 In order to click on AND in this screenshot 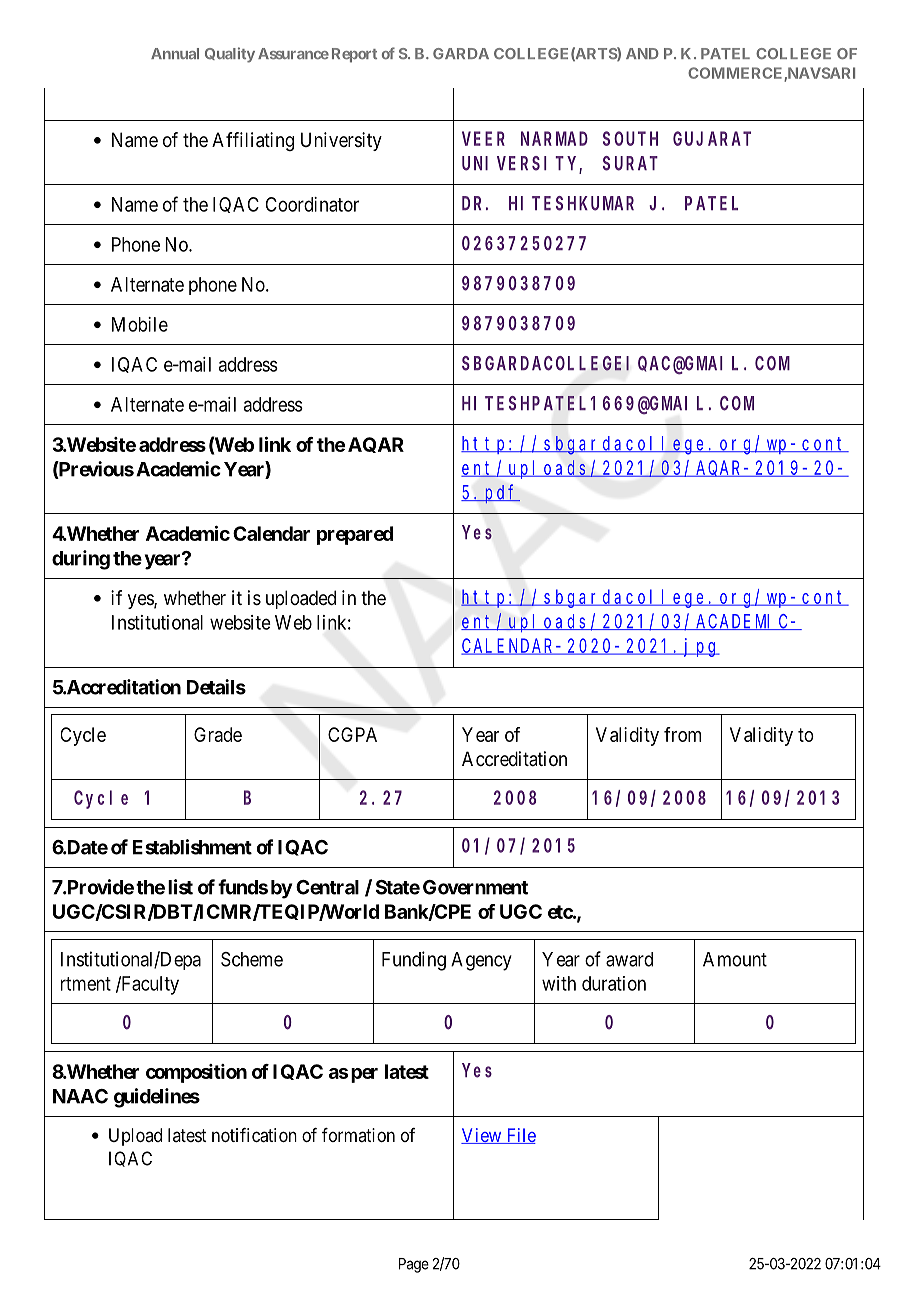, I will do `click(642, 53)`.
